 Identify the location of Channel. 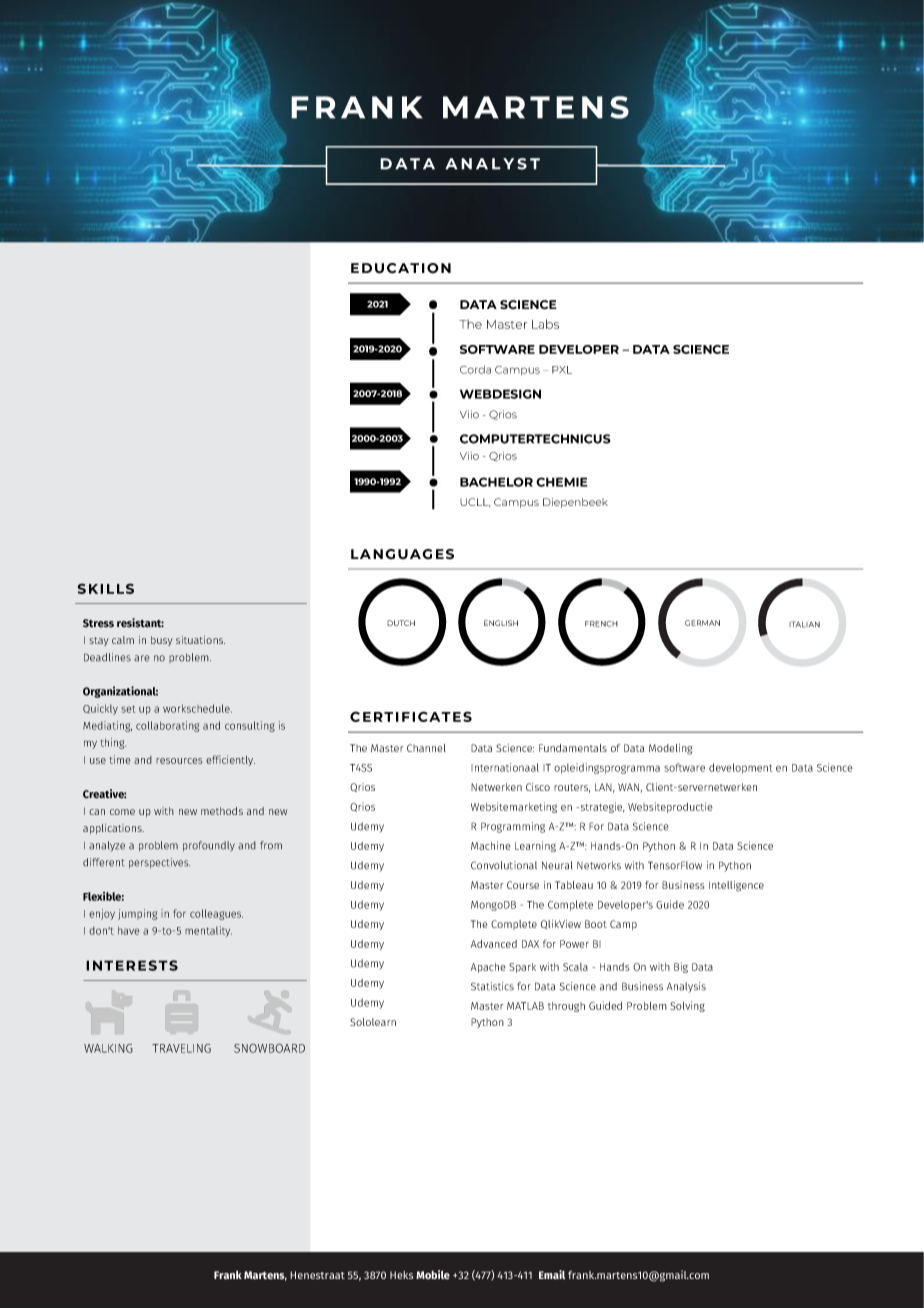
(426, 748).
